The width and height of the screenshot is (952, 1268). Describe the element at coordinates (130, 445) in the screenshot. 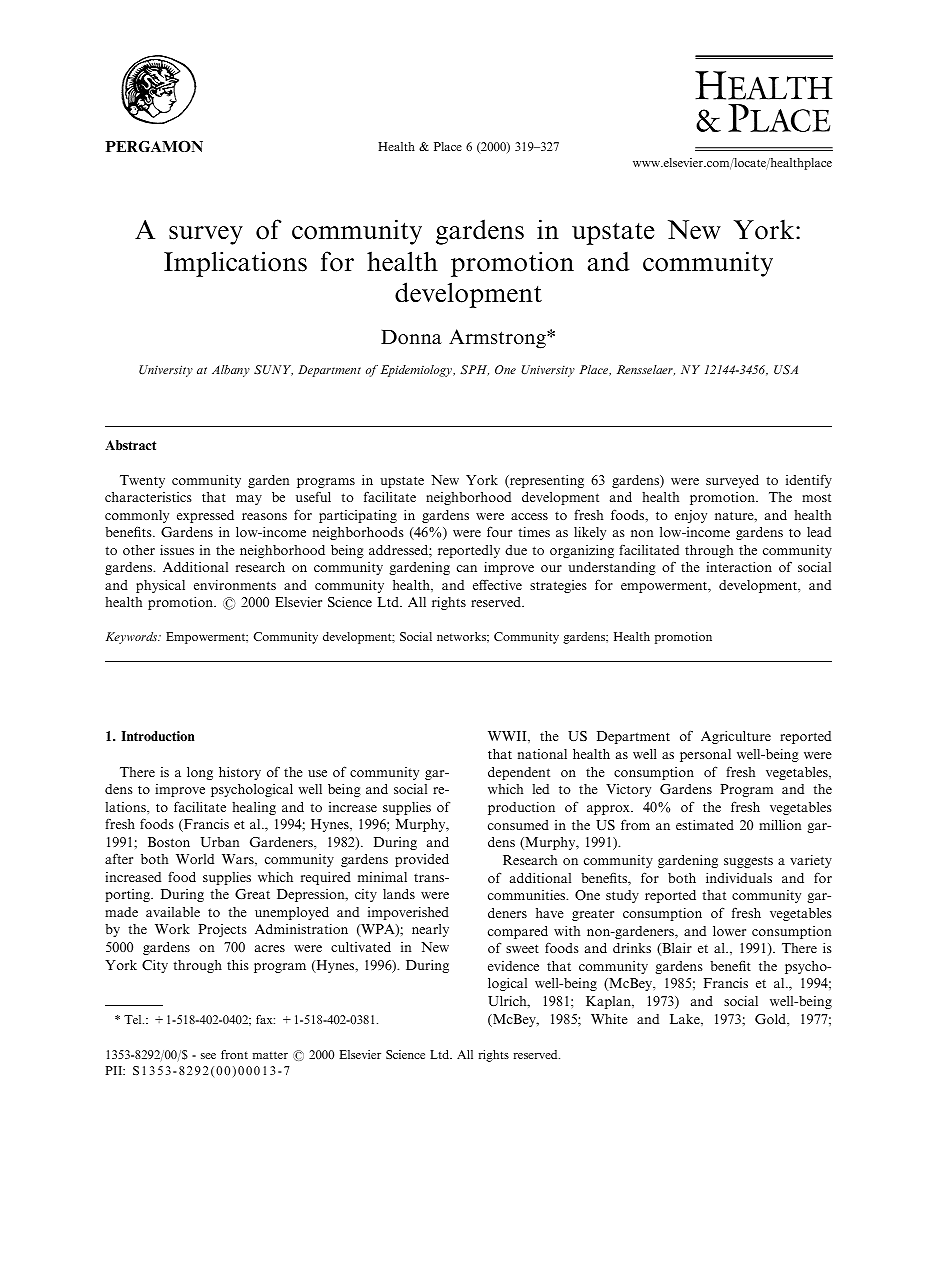

I see `Abstract` at that location.
